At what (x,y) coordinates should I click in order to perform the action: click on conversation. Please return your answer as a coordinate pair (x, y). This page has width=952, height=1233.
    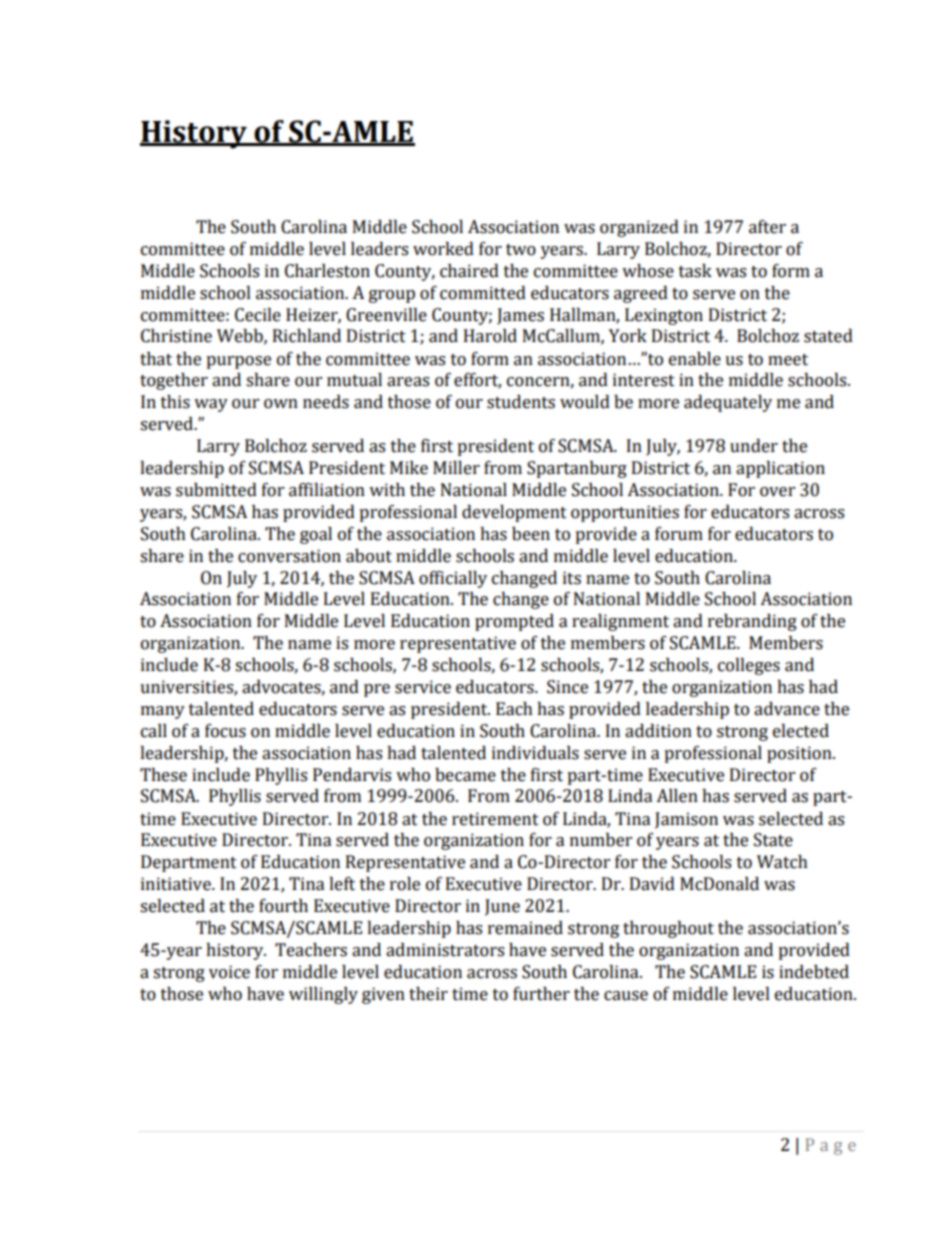
    Looking at the image, I should click on (289, 556).
